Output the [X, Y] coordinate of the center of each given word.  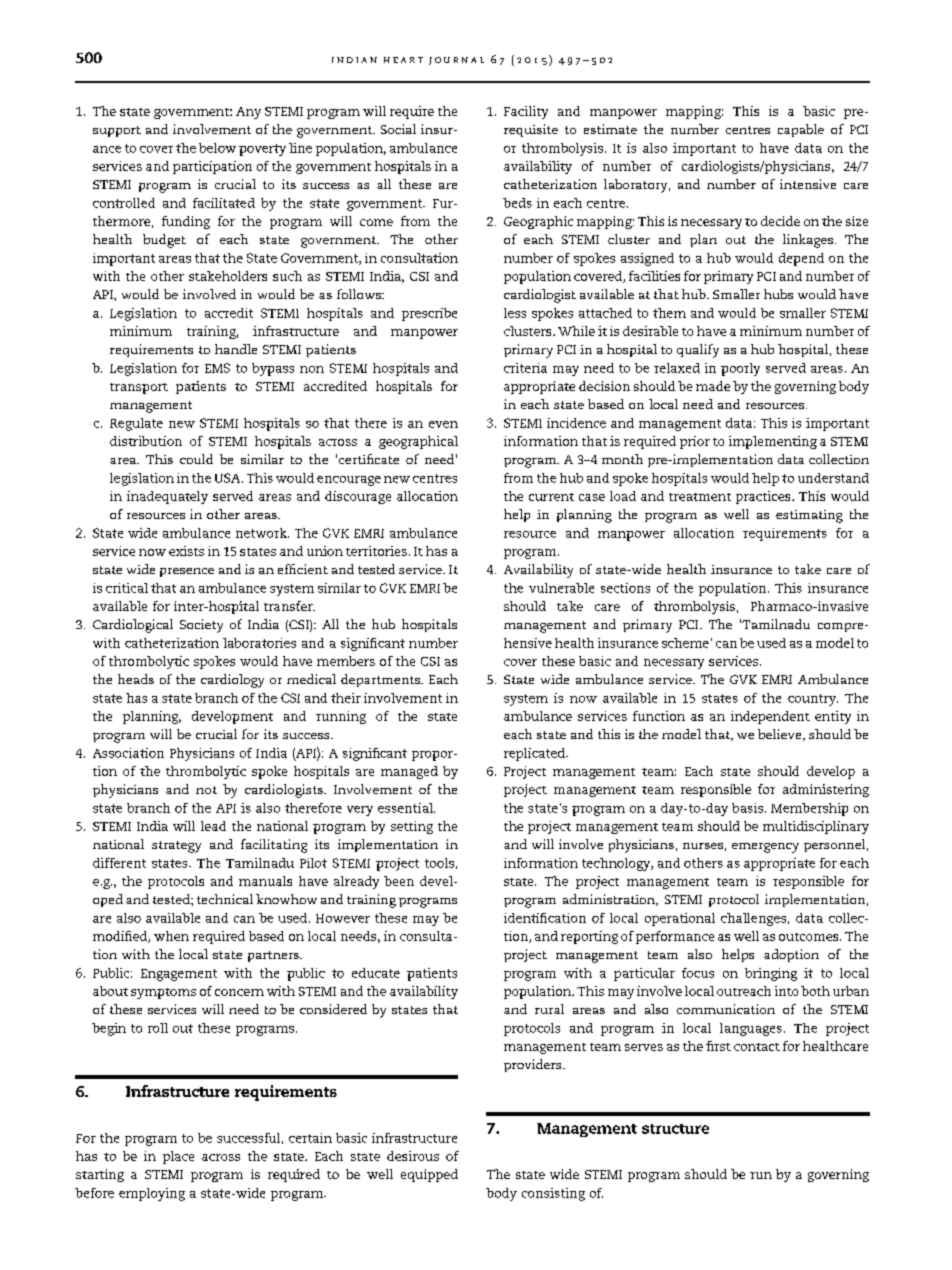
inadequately [167, 497]
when [171, 936]
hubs [778, 294]
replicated [535, 754]
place [178, 1157]
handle [236, 349]
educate [376, 973]
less [515, 313]
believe [781, 735]
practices [764, 497]
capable [801, 130]
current [551, 497]
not [206, 790]
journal [456, 61]
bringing [771, 974]
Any [248, 113]
